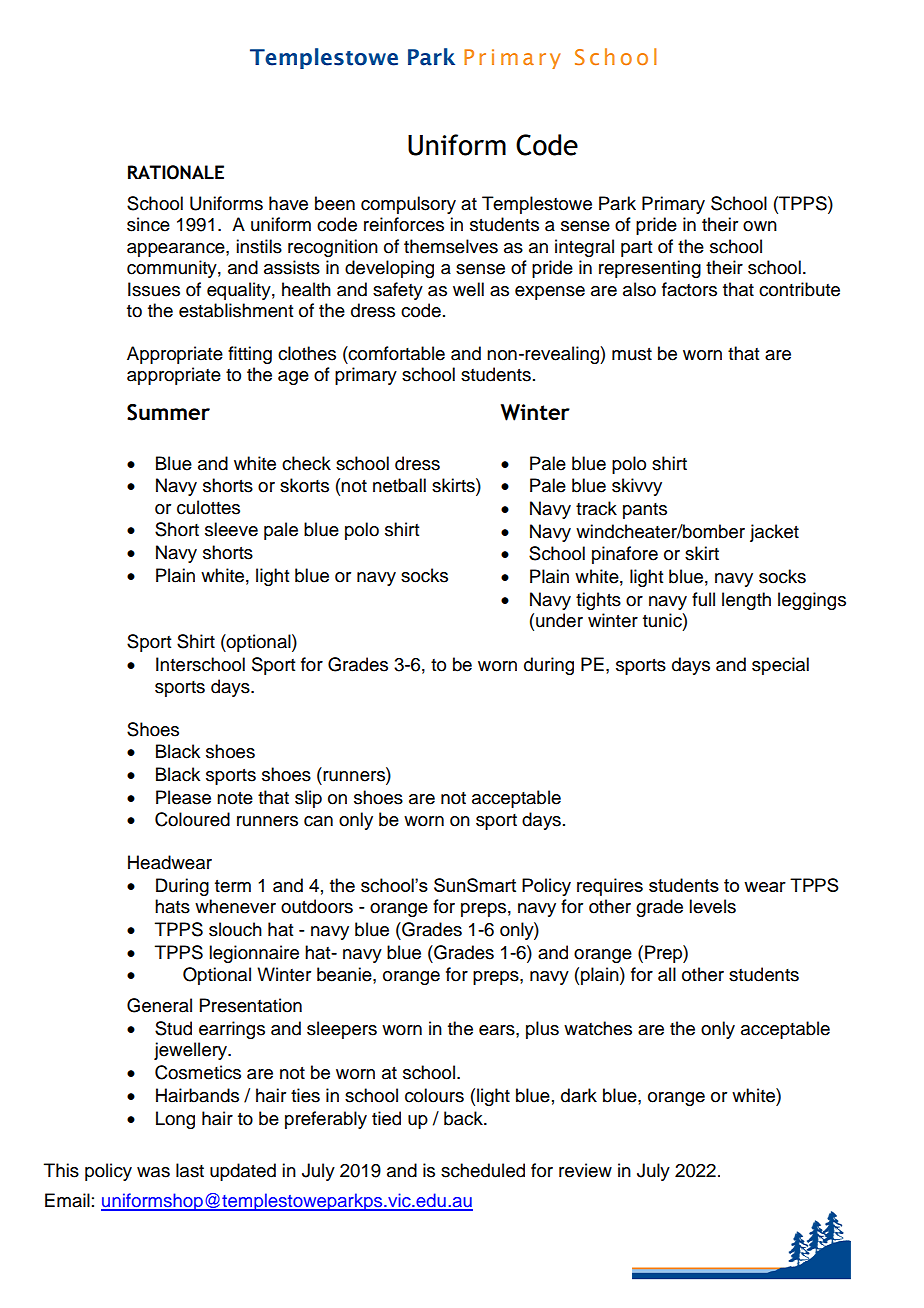 This page has height=1308, width=924. Describe the element at coordinates (153, 1172) in the page. I see `was` at that location.
